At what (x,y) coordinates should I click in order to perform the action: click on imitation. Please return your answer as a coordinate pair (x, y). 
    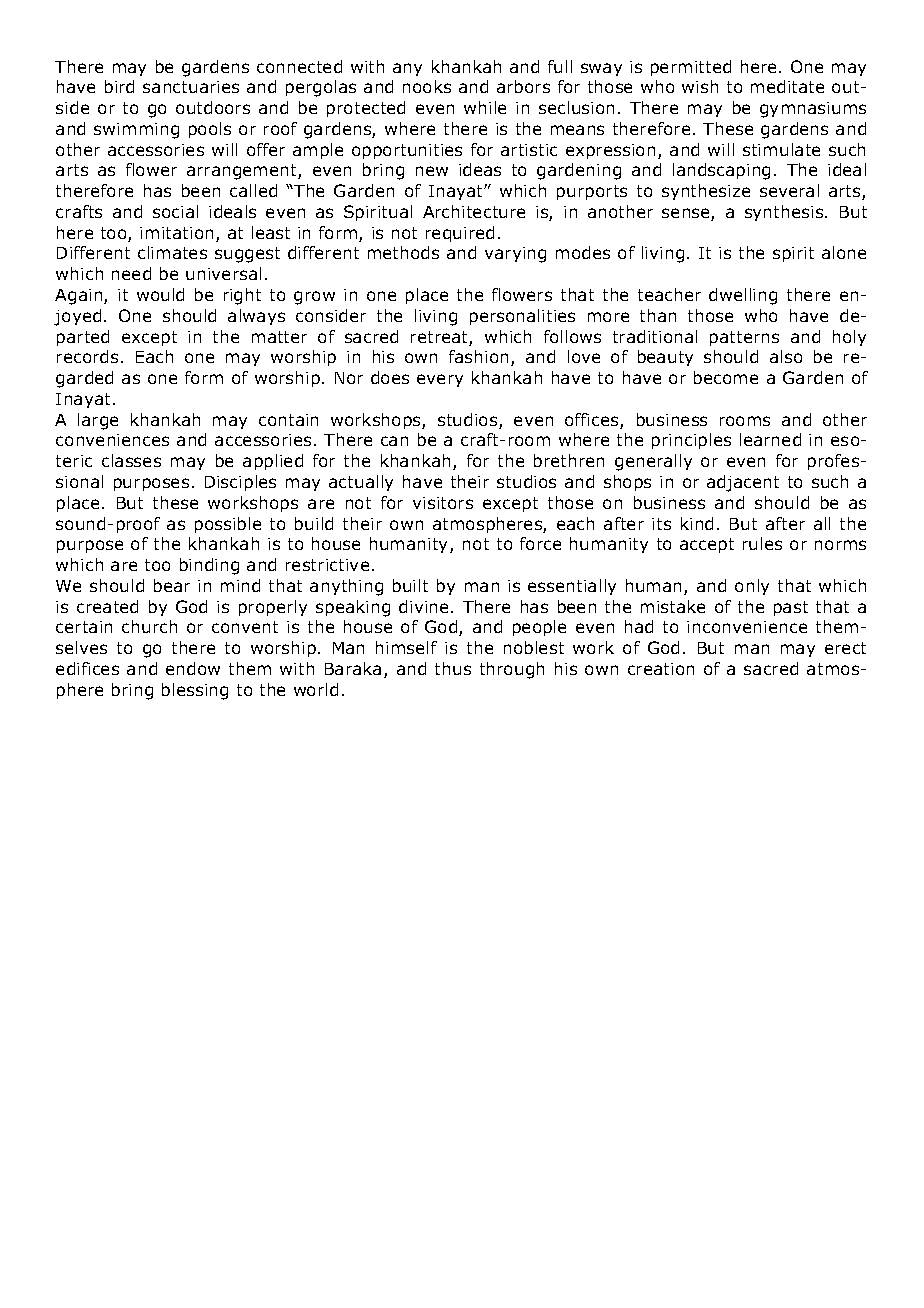
    Looking at the image, I should click on (176, 233).
